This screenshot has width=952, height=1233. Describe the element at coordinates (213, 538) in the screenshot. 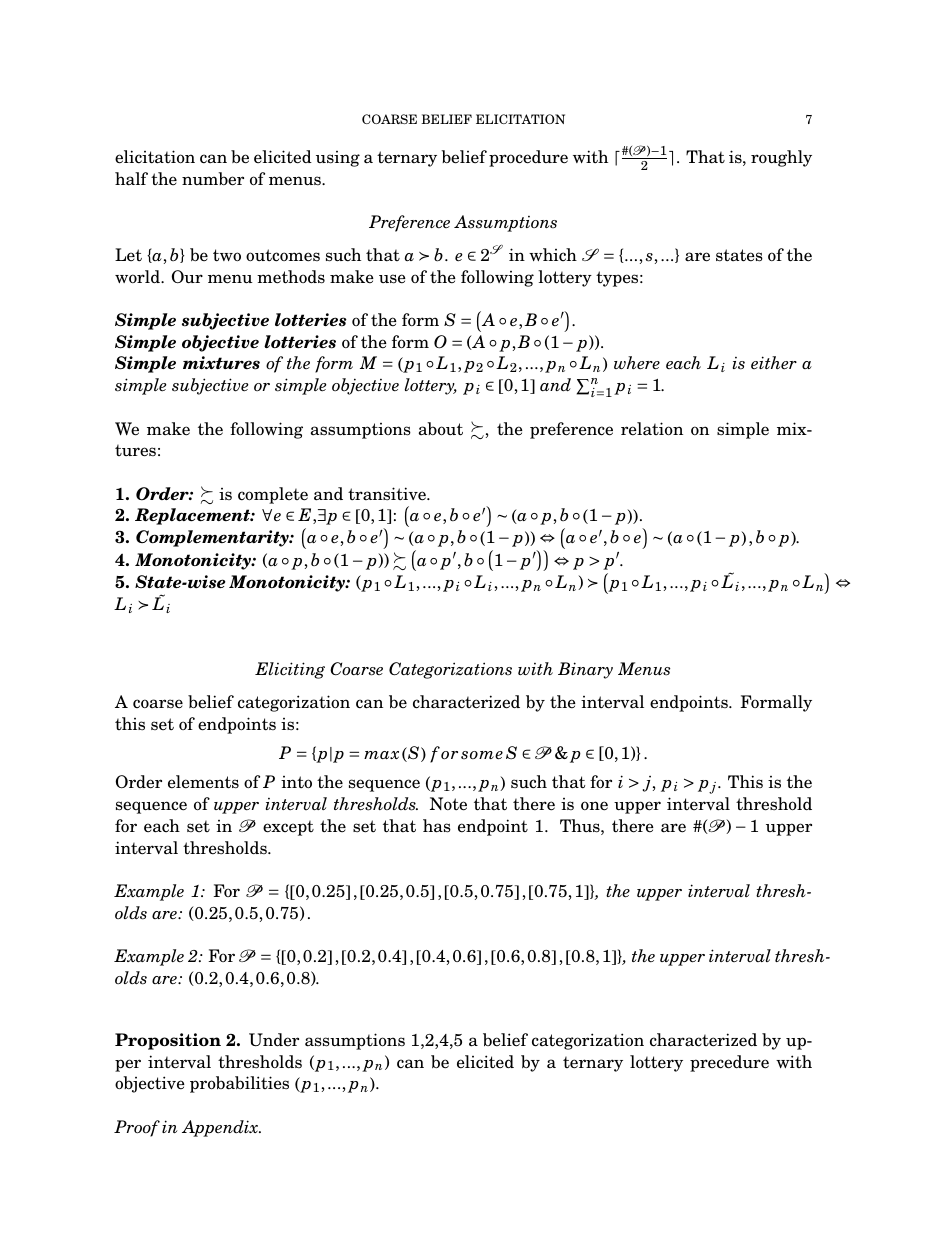

I see `Complementarity` at that location.
